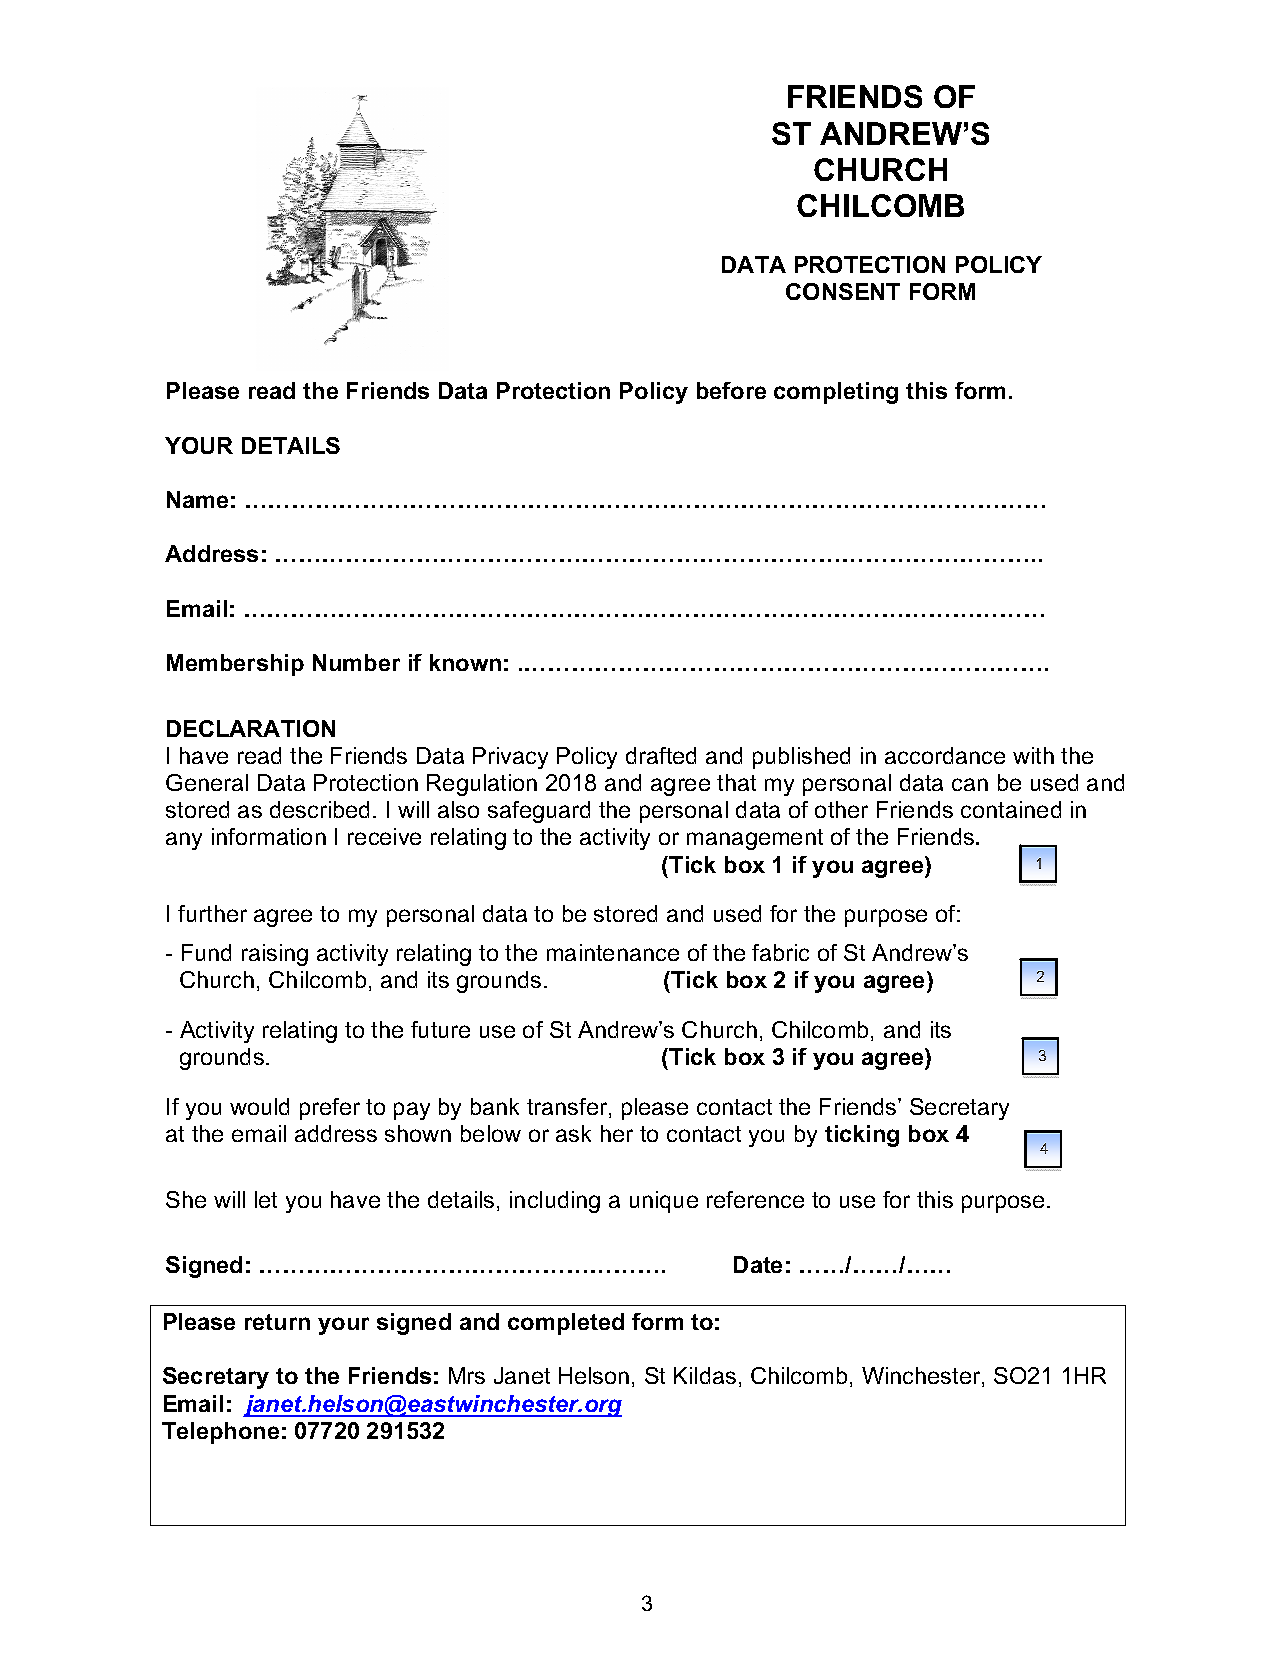 This screenshot has height=1656, width=1280. What do you see at coordinates (843, 291) in the screenshot?
I see `CONSENT` at bounding box center [843, 291].
